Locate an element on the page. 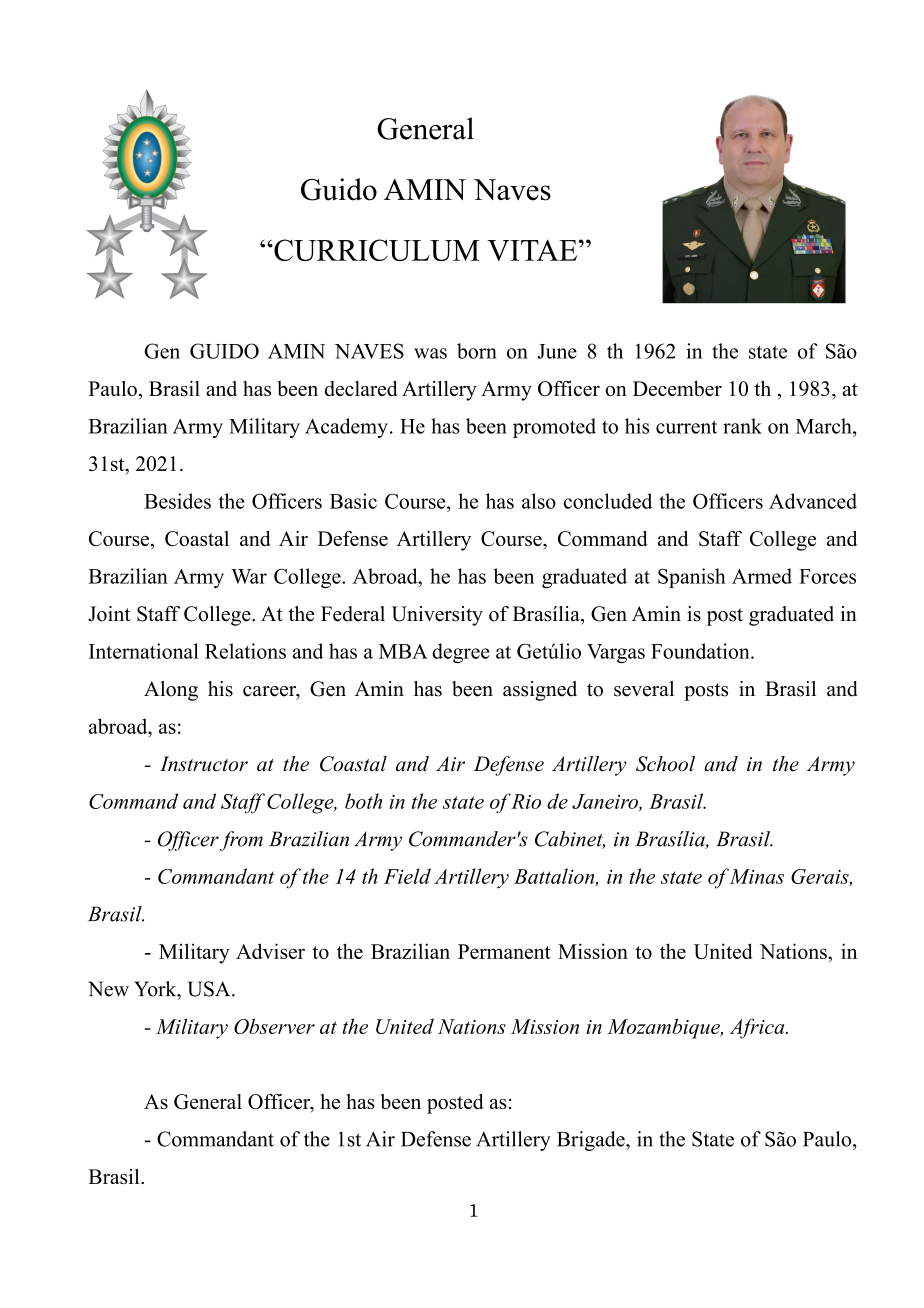 This document has width=924, height=1308. CURRICULUM is located at coordinates (376, 250).
